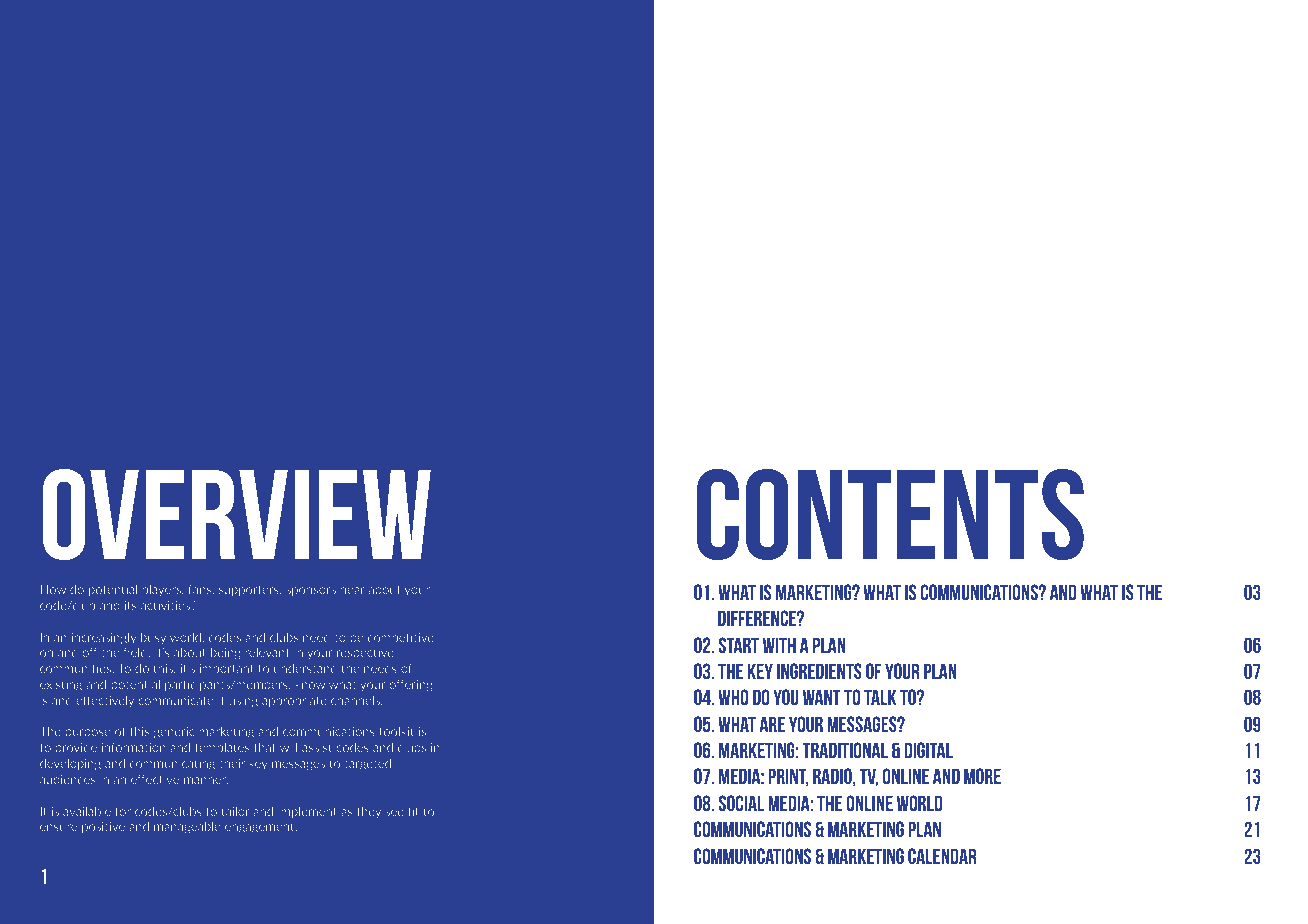 This screenshot has width=1308, height=924. Describe the element at coordinates (172, 764) in the screenshot. I see `communicating` at that location.
